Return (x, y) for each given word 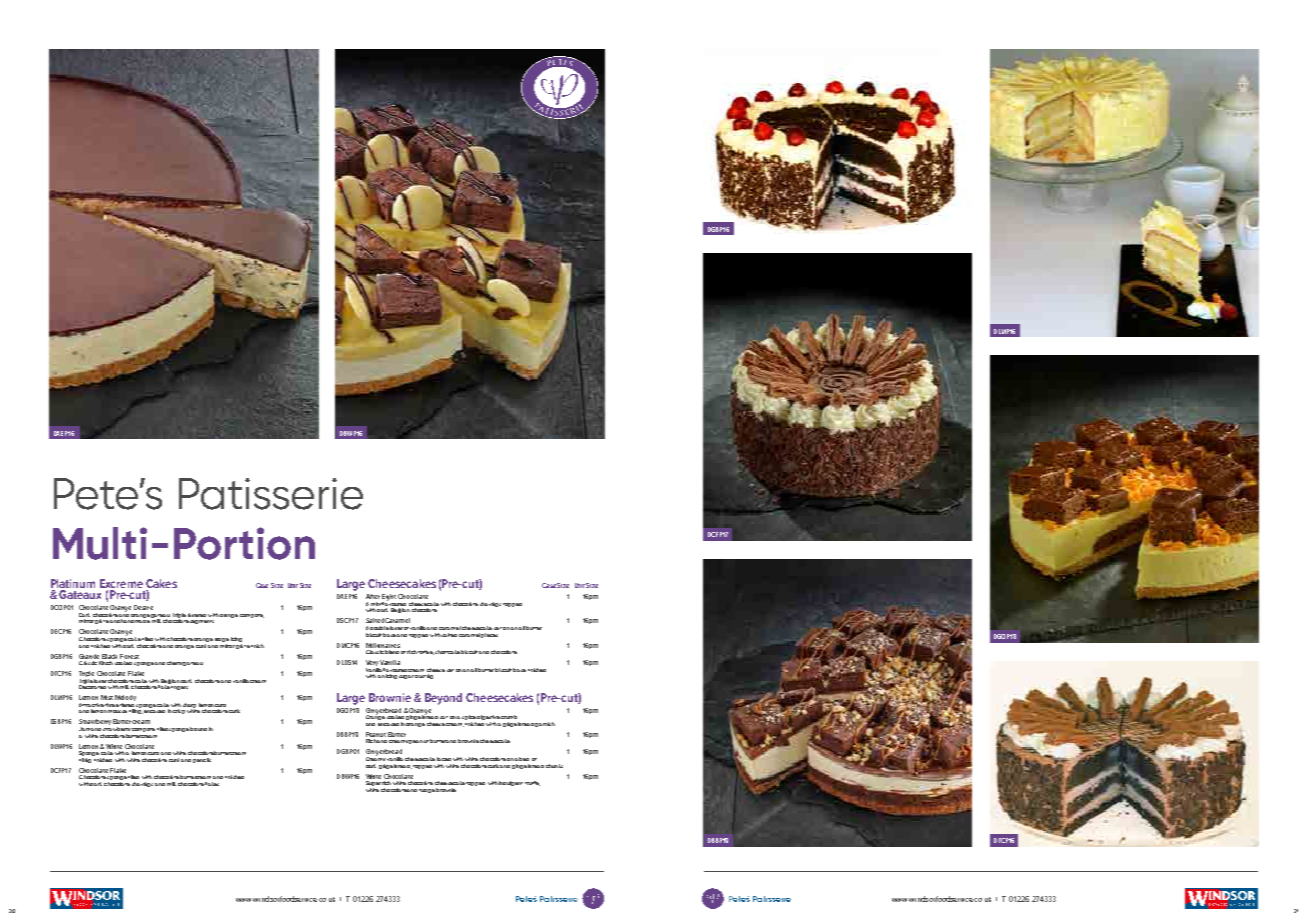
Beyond (443, 699)
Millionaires (383, 645)
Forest (129, 656)
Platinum (73, 585)
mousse (117, 711)
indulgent (511, 783)
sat (444, 717)
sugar (406, 677)
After (373, 596)
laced (444, 759)
